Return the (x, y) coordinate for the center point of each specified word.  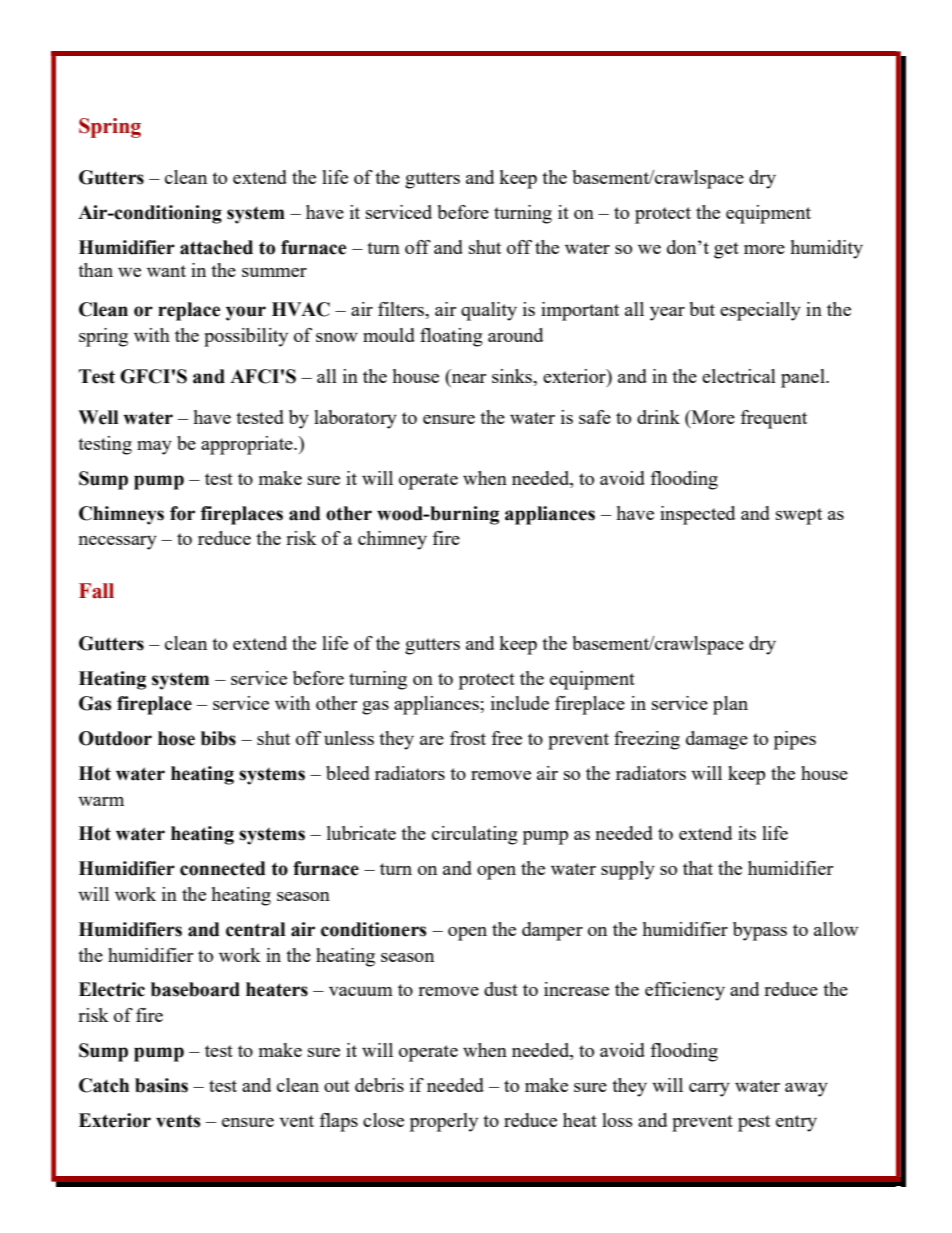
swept (799, 516)
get (726, 250)
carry (709, 1090)
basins (161, 1085)
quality (489, 311)
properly (444, 1122)
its (747, 833)
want (166, 271)
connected (223, 868)
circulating (475, 835)
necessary (118, 543)
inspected (697, 515)
